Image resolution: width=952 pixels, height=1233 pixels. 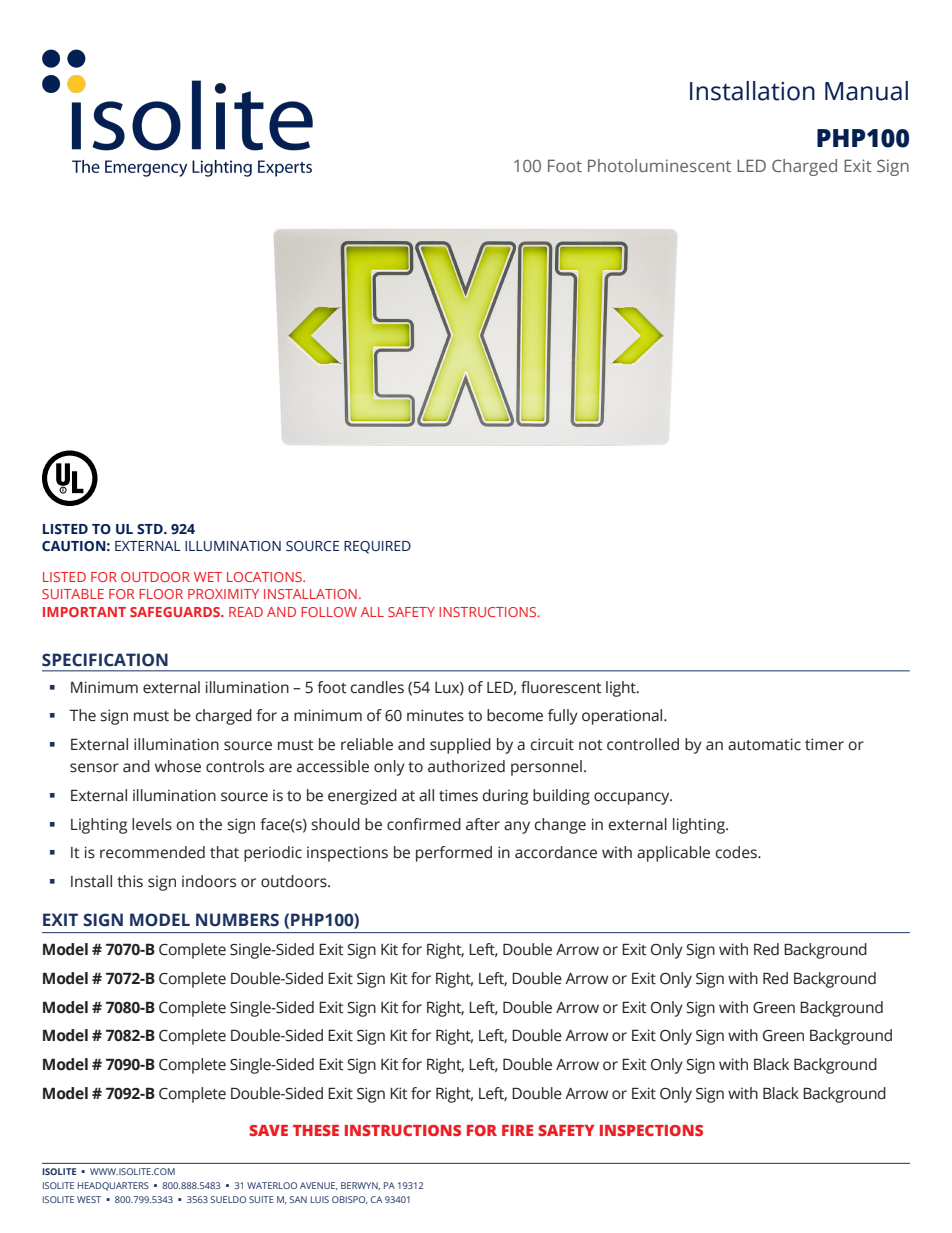 I want to click on STD, so click(x=151, y=529).
